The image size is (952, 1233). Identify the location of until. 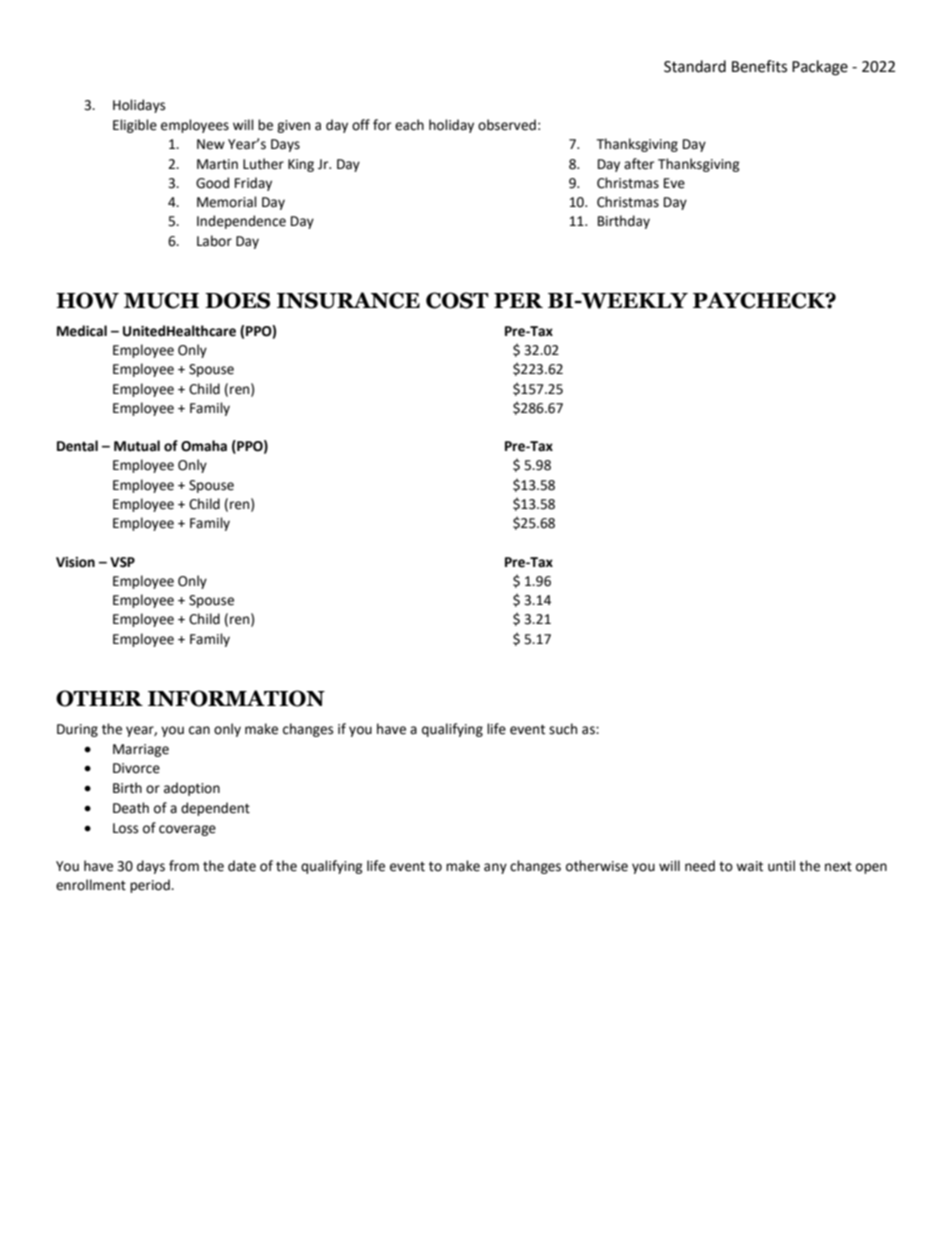
(781, 866).
